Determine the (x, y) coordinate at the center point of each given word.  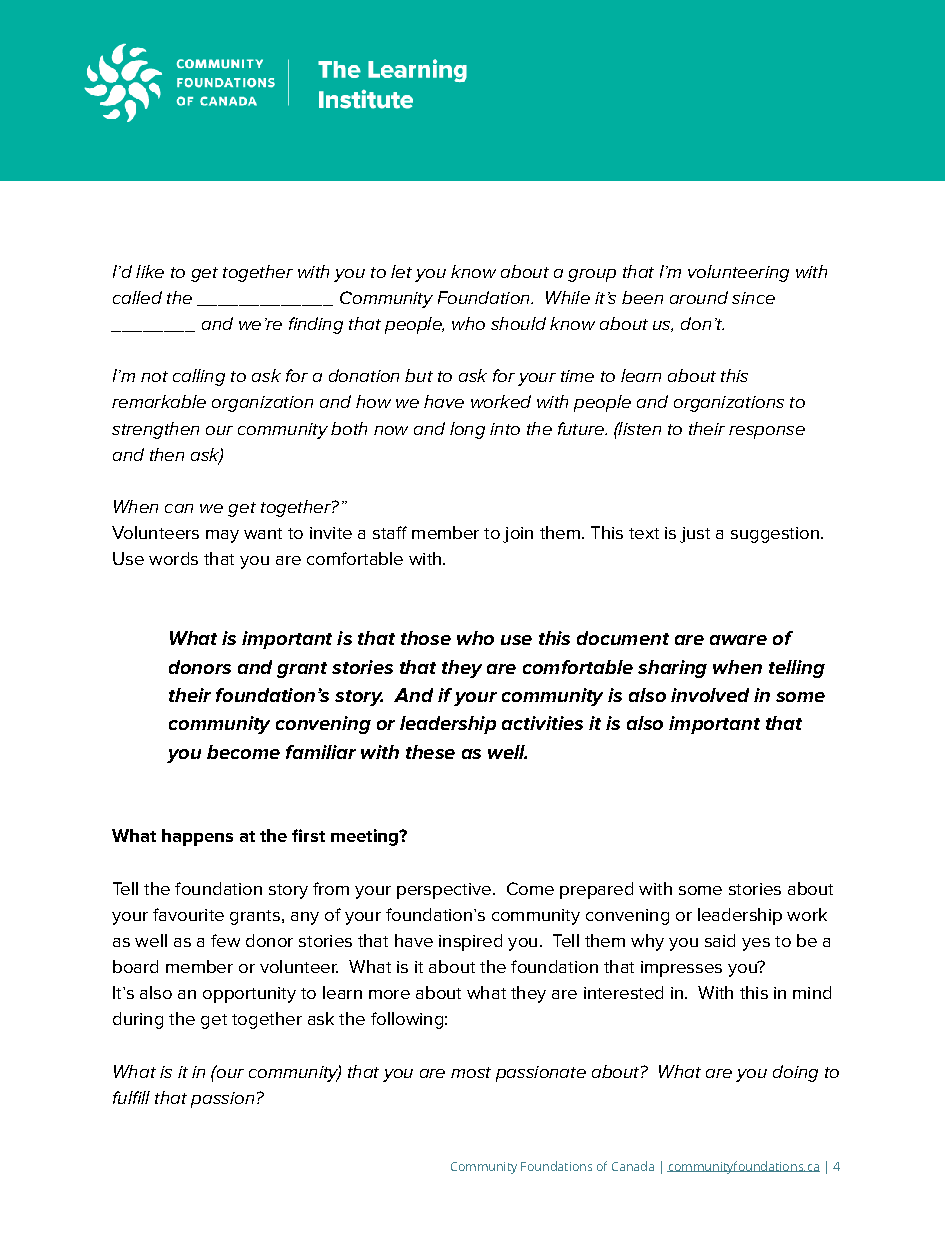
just (695, 535)
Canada (633, 1166)
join (518, 535)
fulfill (131, 1097)
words (173, 558)
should (518, 323)
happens (197, 837)
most (471, 1072)
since (753, 298)
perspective (444, 891)
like (150, 271)
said (720, 940)
